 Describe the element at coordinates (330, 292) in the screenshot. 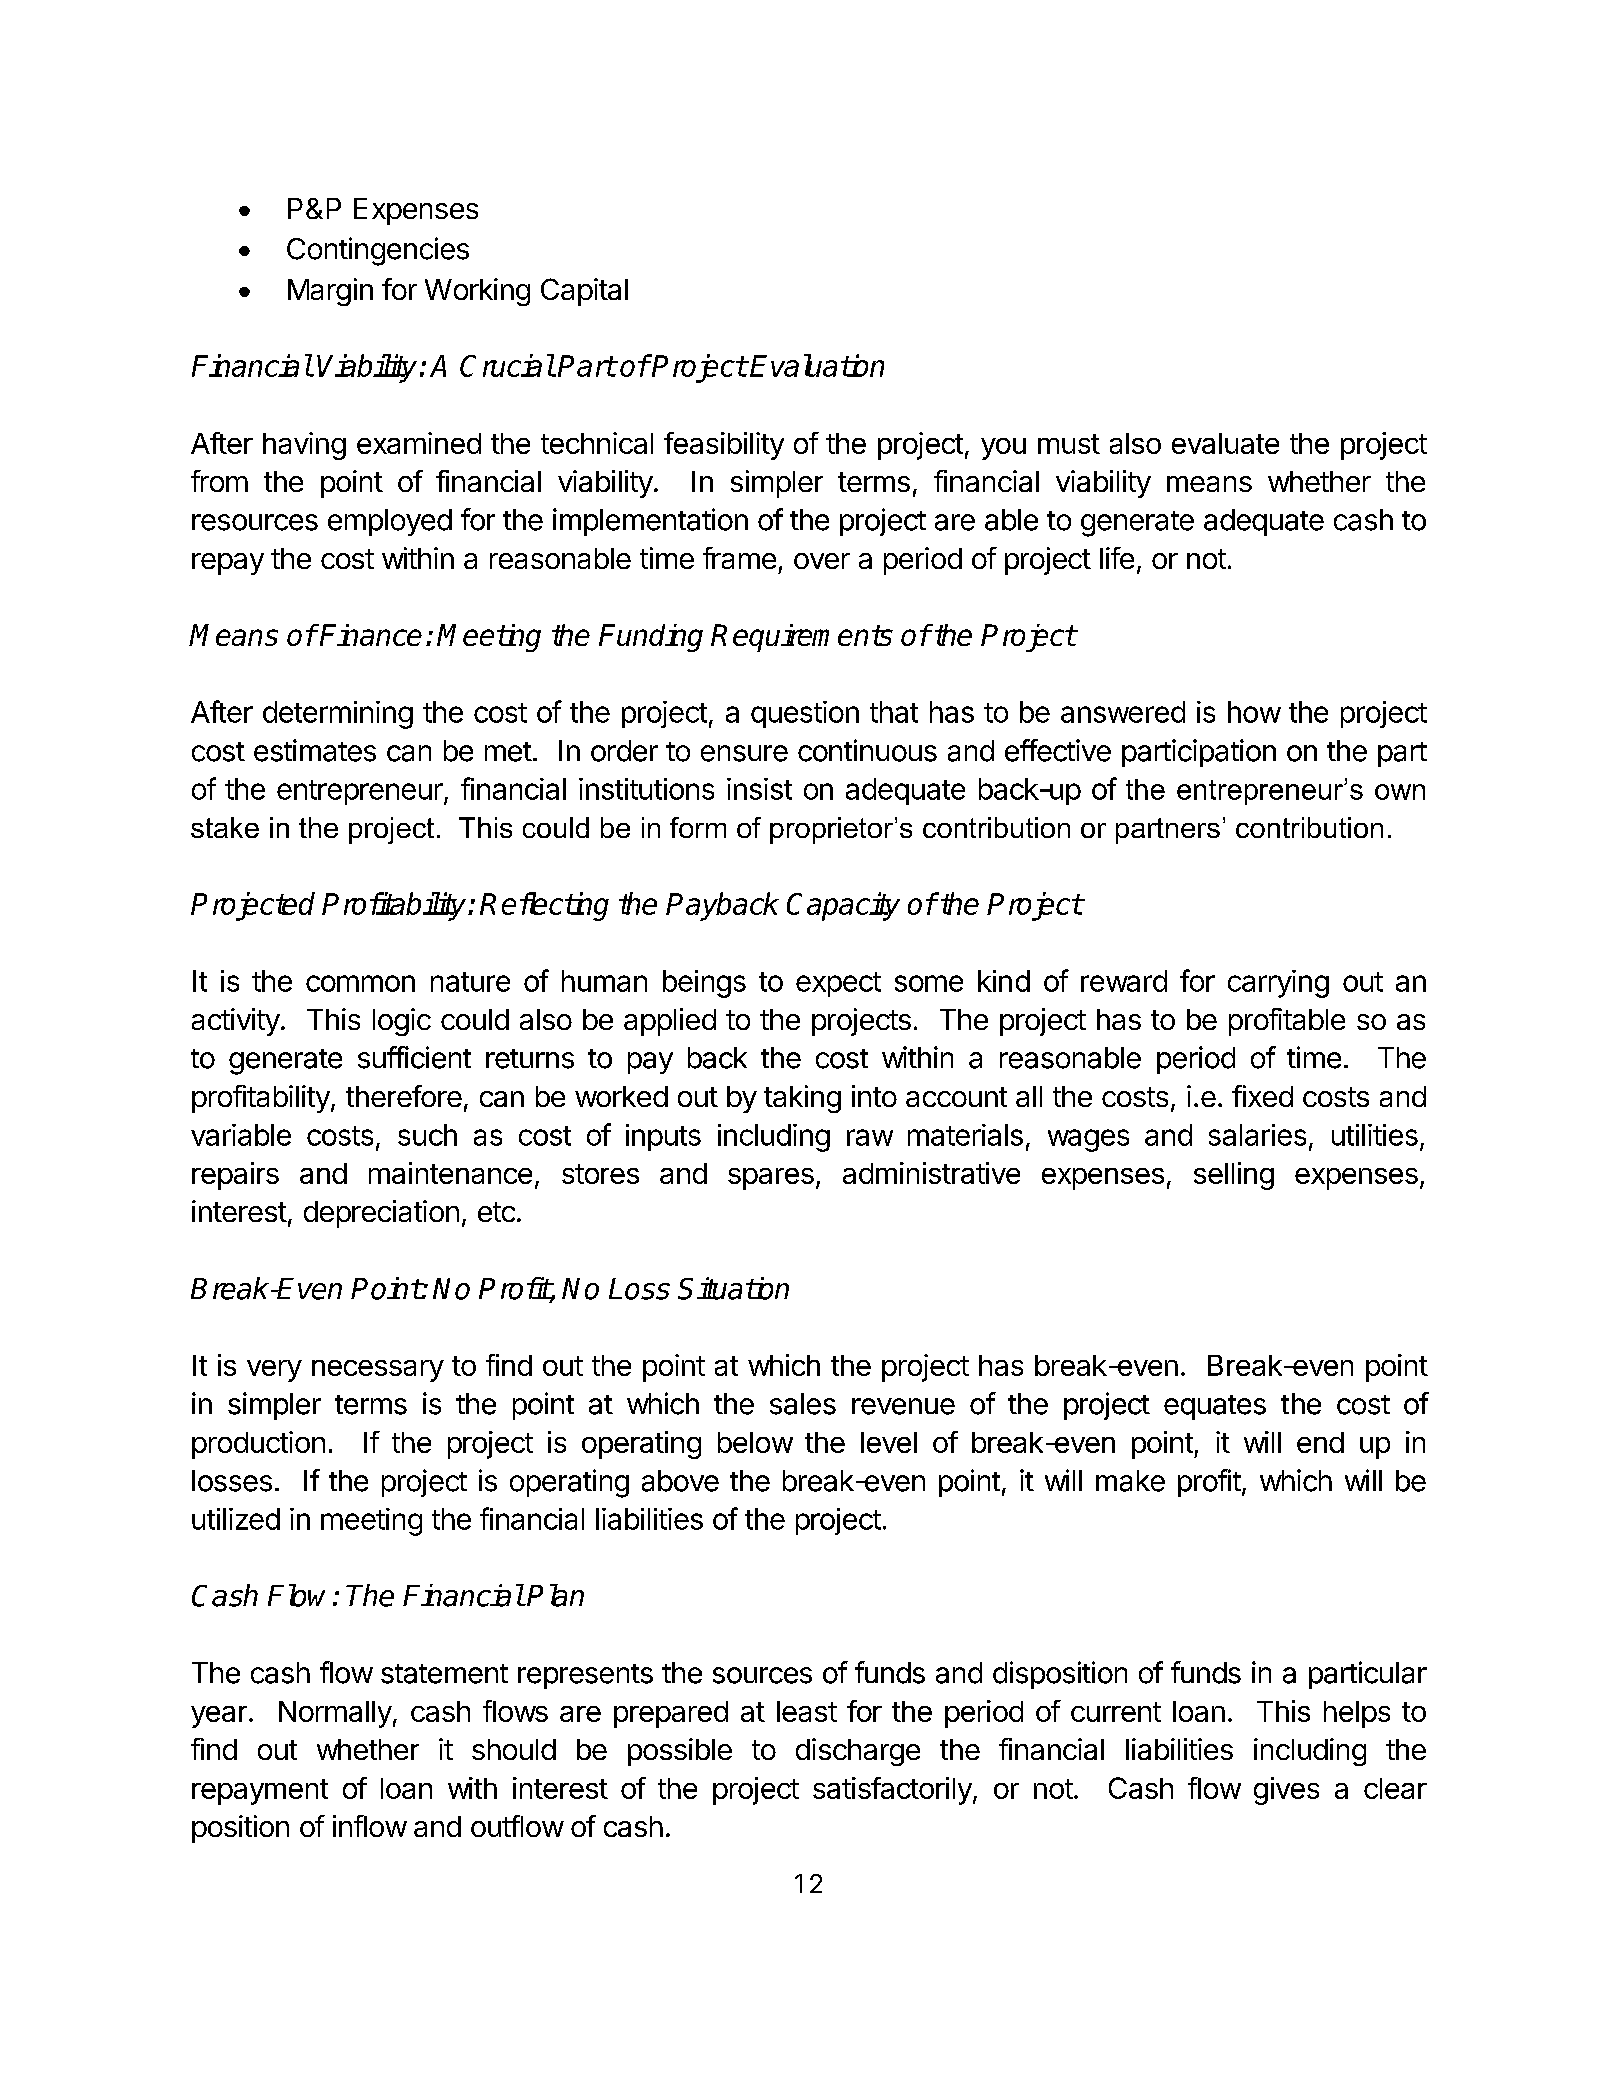

I see `Margin` at that location.
